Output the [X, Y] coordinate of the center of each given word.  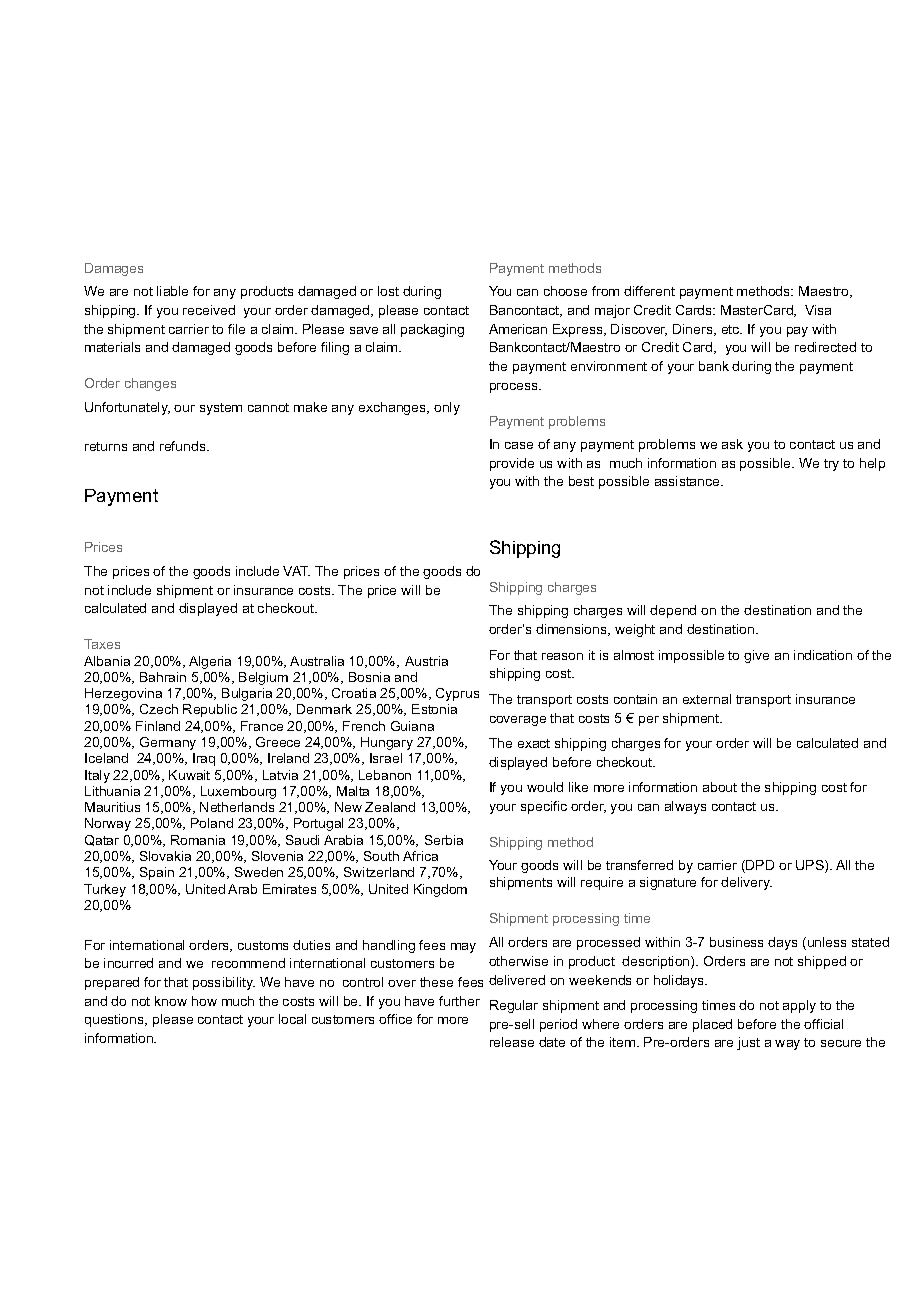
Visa [818, 310]
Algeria [210, 662]
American [518, 329]
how [204, 1001]
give [756, 656]
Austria [426, 661]
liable [172, 291]
